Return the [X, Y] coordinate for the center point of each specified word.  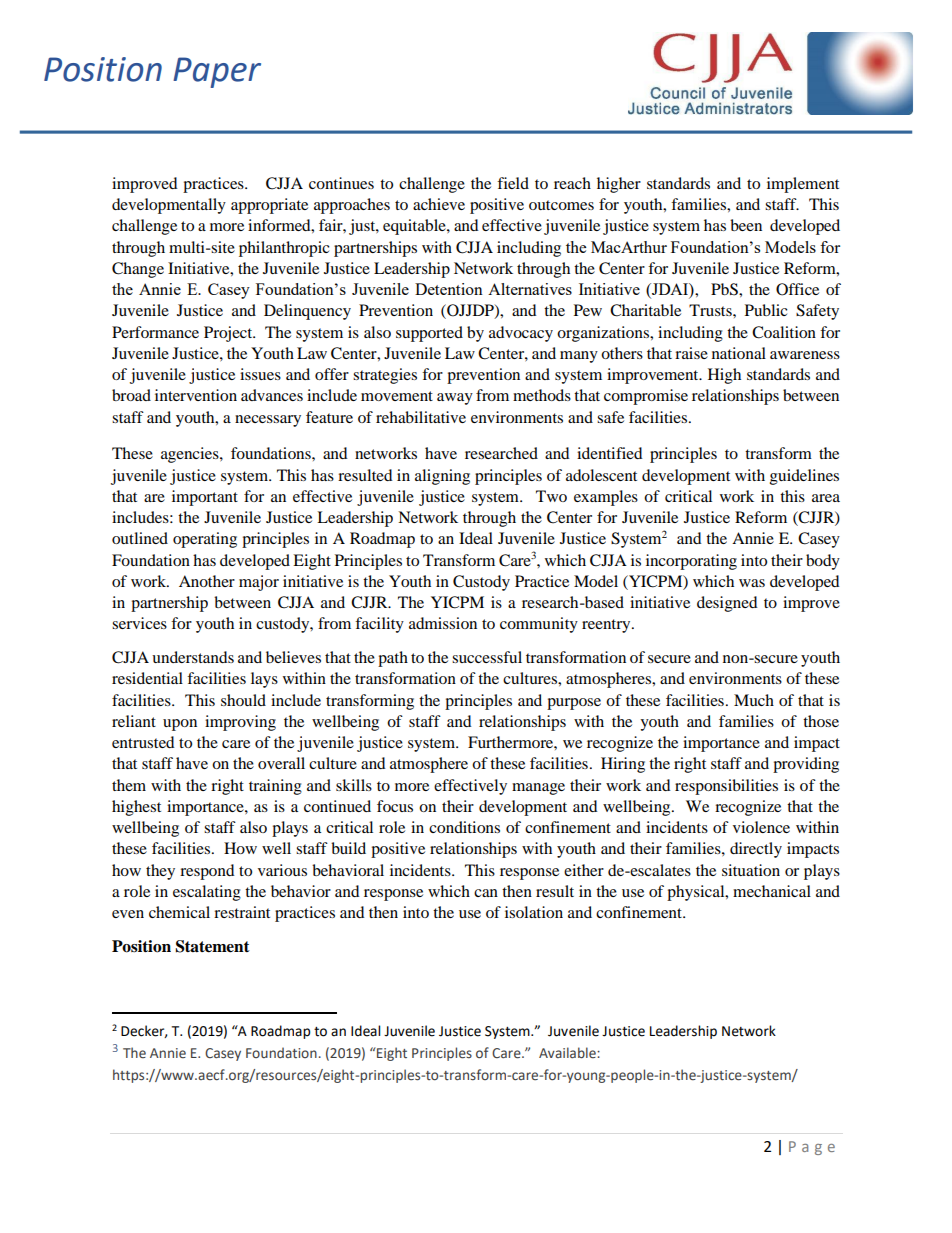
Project [229, 334]
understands [193, 657]
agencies [191, 455]
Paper [217, 72]
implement [803, 185]
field [513, 183]
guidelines [804, 477]
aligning [442, 477]
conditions [464, 827]
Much [754, 700]
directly [756, 850]
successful [487, 657]
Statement [213, 946]
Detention [449, 289]
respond [207, 872]
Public [766, 310]
